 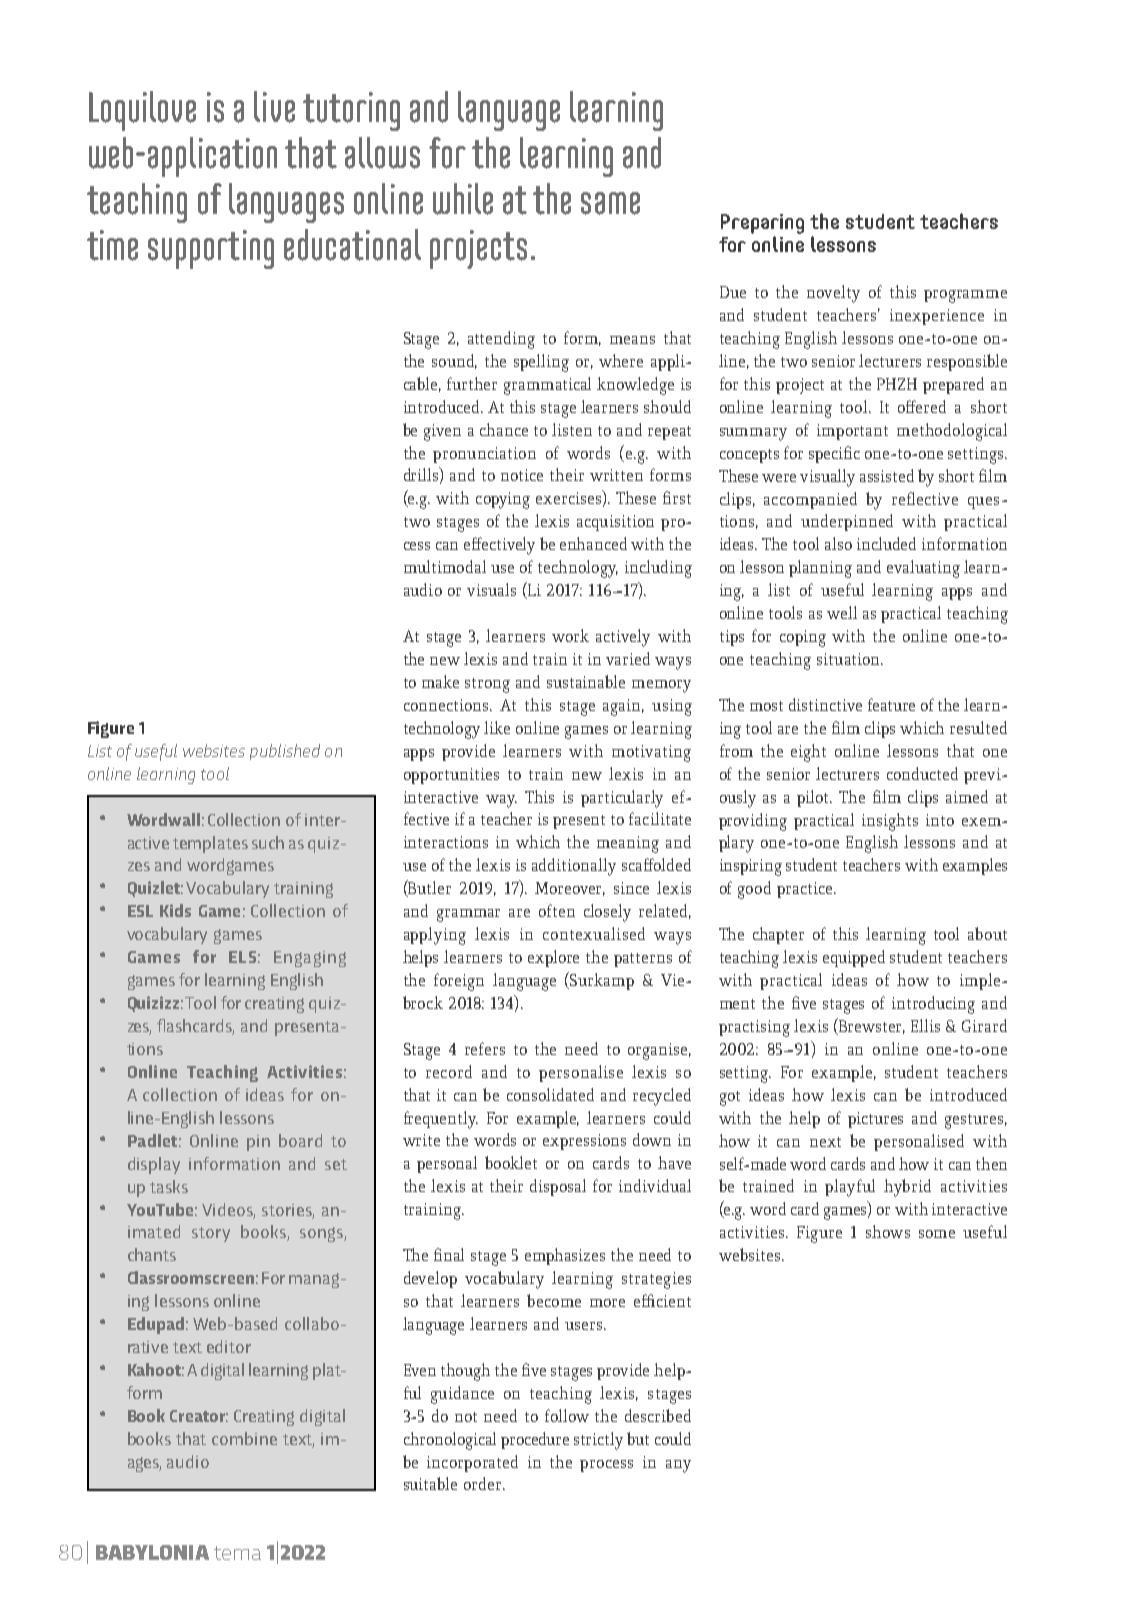 What do you see at coordinates (907, 1188) in the screenshot?
I see `hybrid` at bounding box center [907, 1188].
